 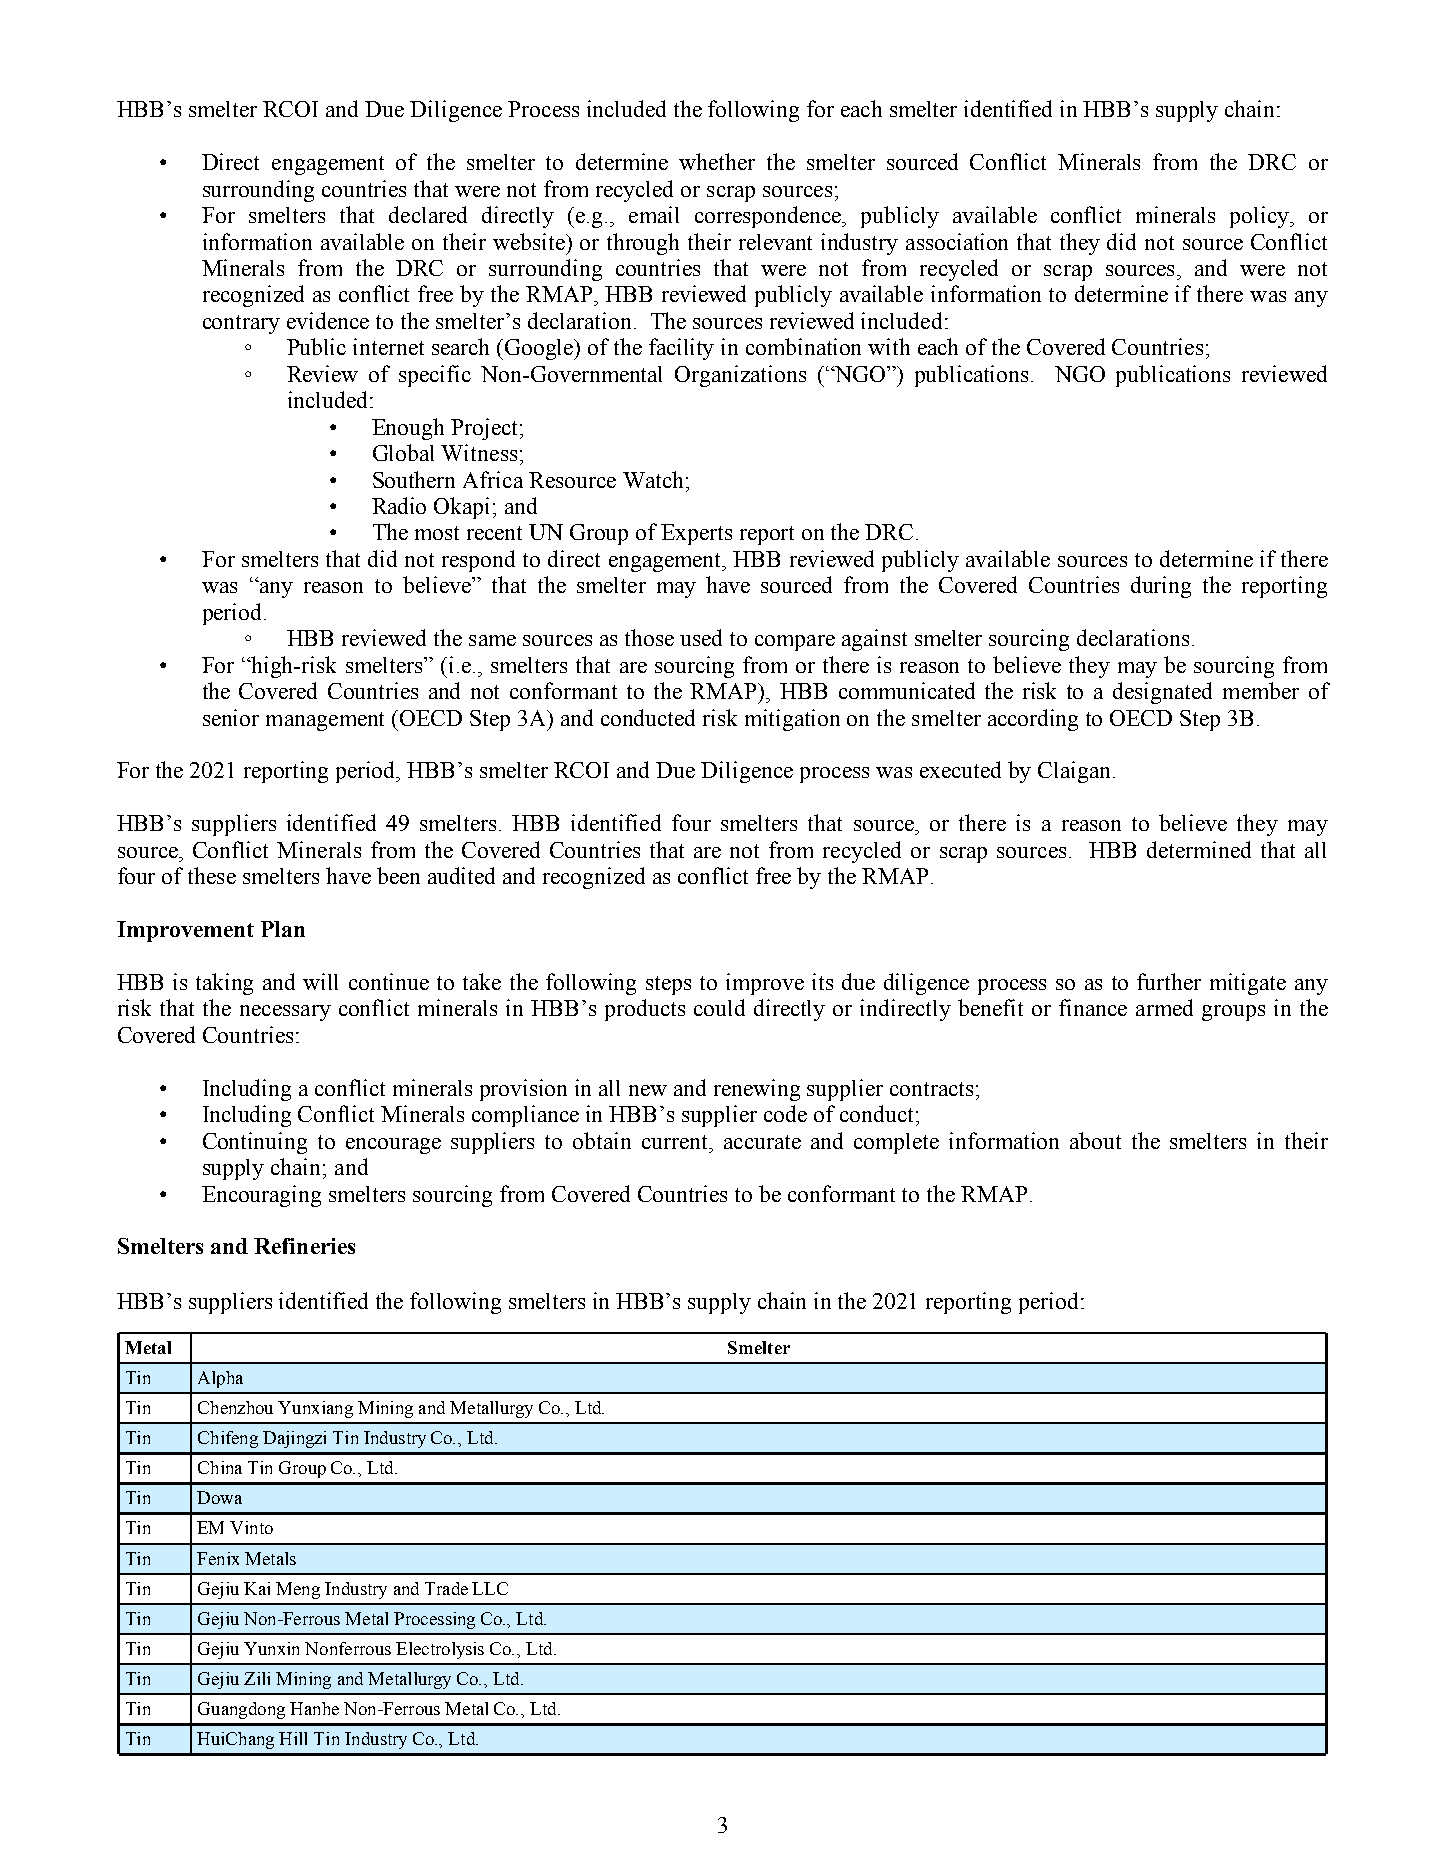 I want to click on policy, so click(x=1261, y=217).
